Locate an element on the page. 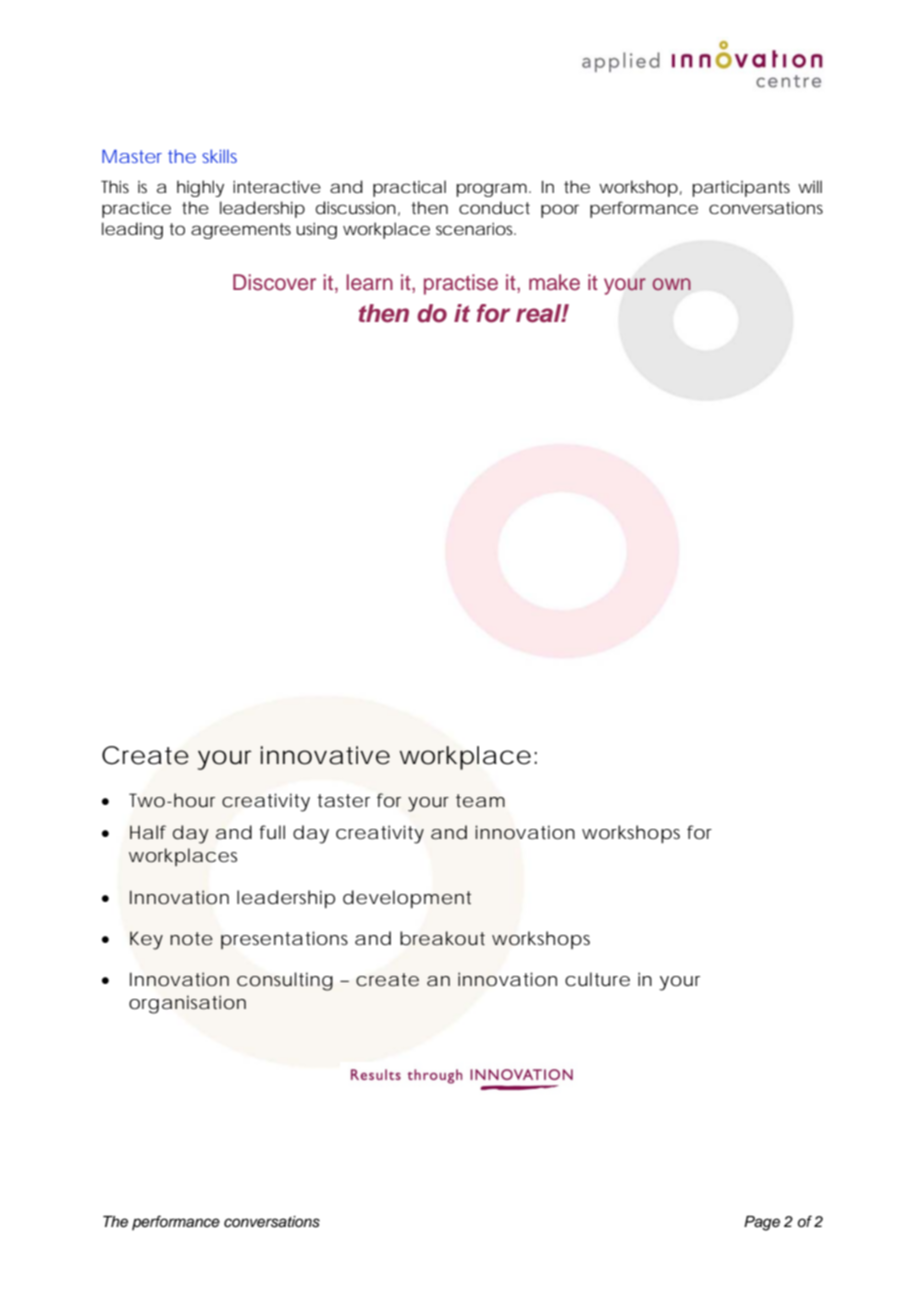 The width and height of the page is (924, 1308). Page is located at coordinates (762, 1223).
